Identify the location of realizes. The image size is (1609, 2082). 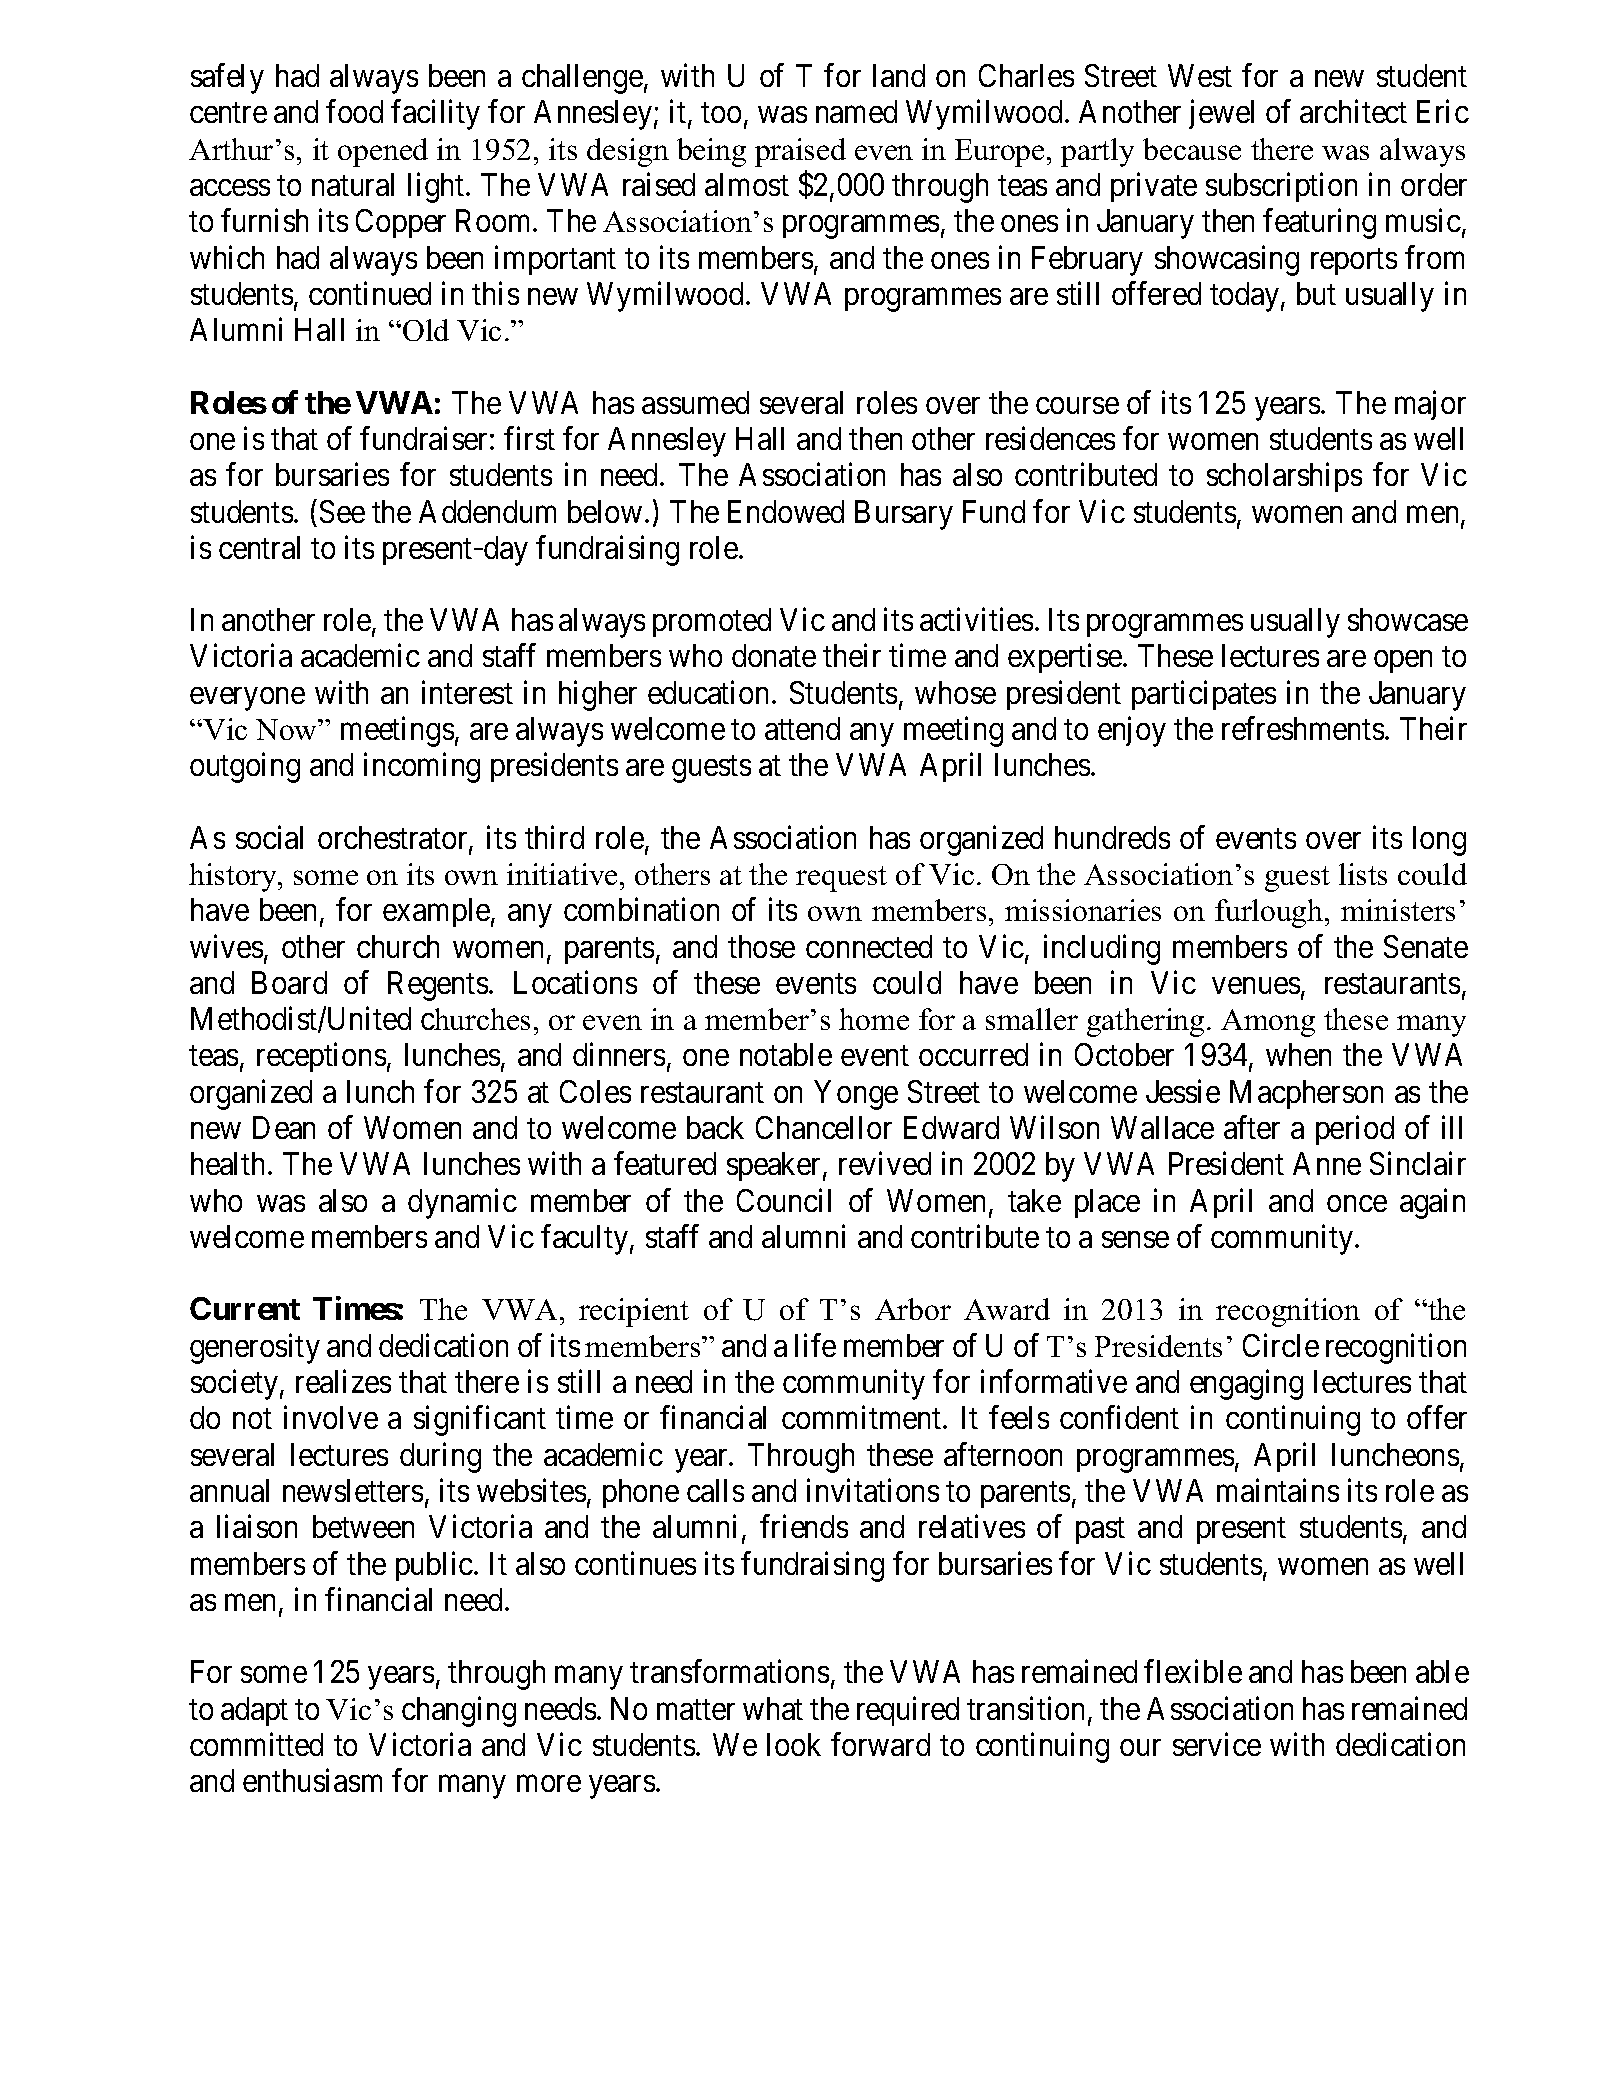
(343, 1381).
